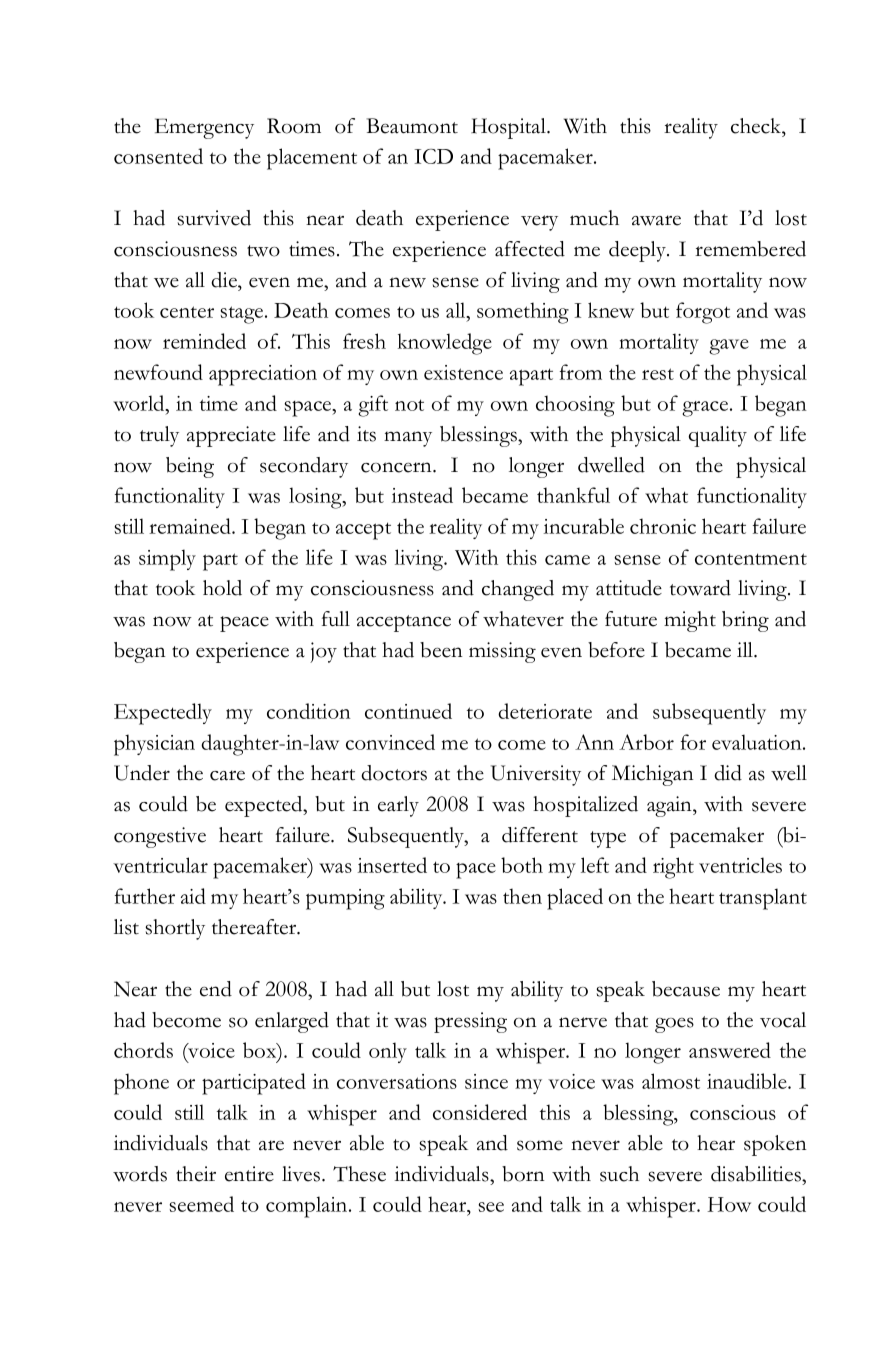 The height and width of the screenshot is (1345, 896). What do you see at coordinates (441, 650) in the screenshot?
I see `been` at bounding box center [441, 650].
